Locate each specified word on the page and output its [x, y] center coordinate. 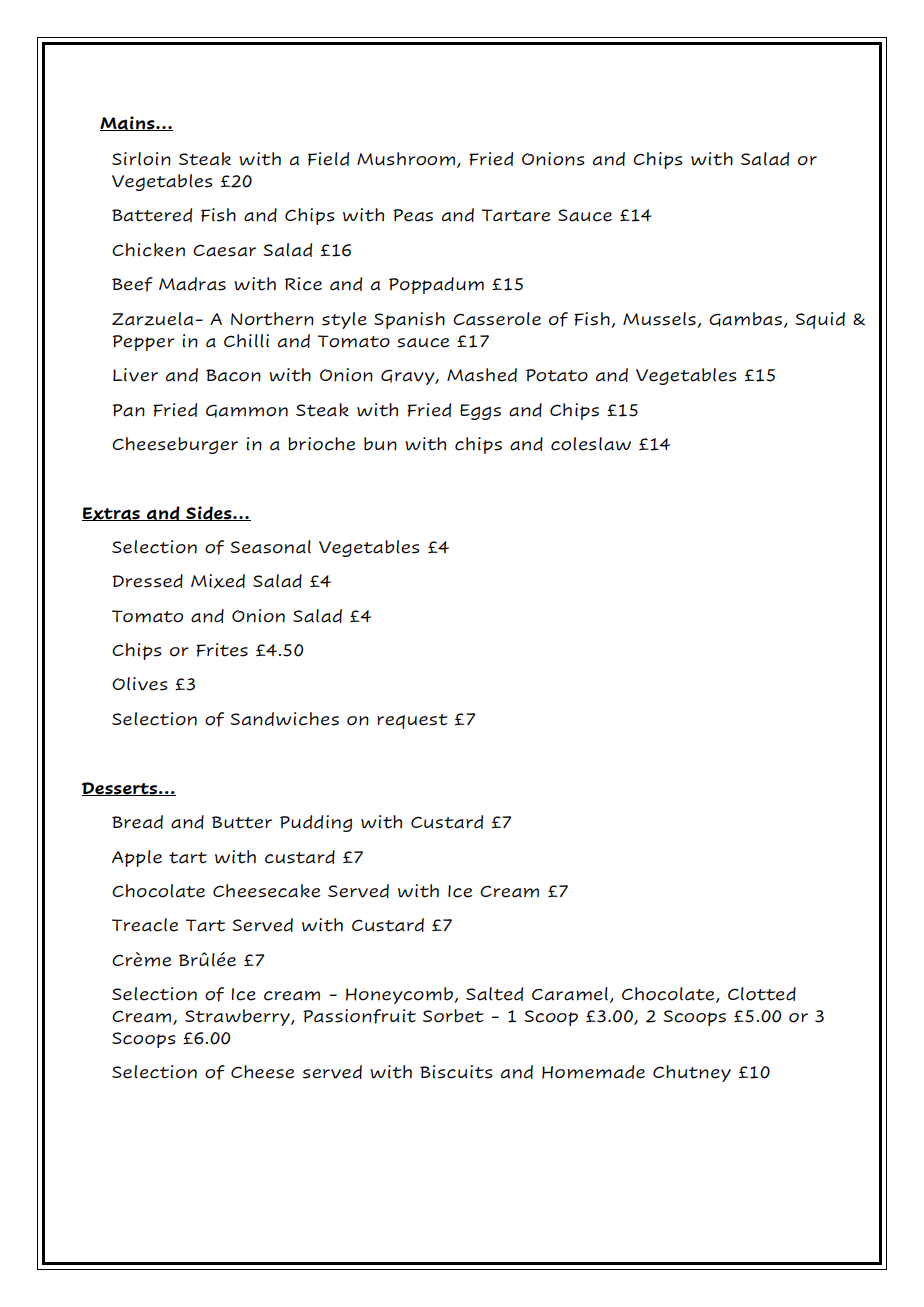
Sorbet [453, 1016]
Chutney [692, 1073]
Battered [152, 215]
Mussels [659, 319]
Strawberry [238, 1017]
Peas [413, 215]
